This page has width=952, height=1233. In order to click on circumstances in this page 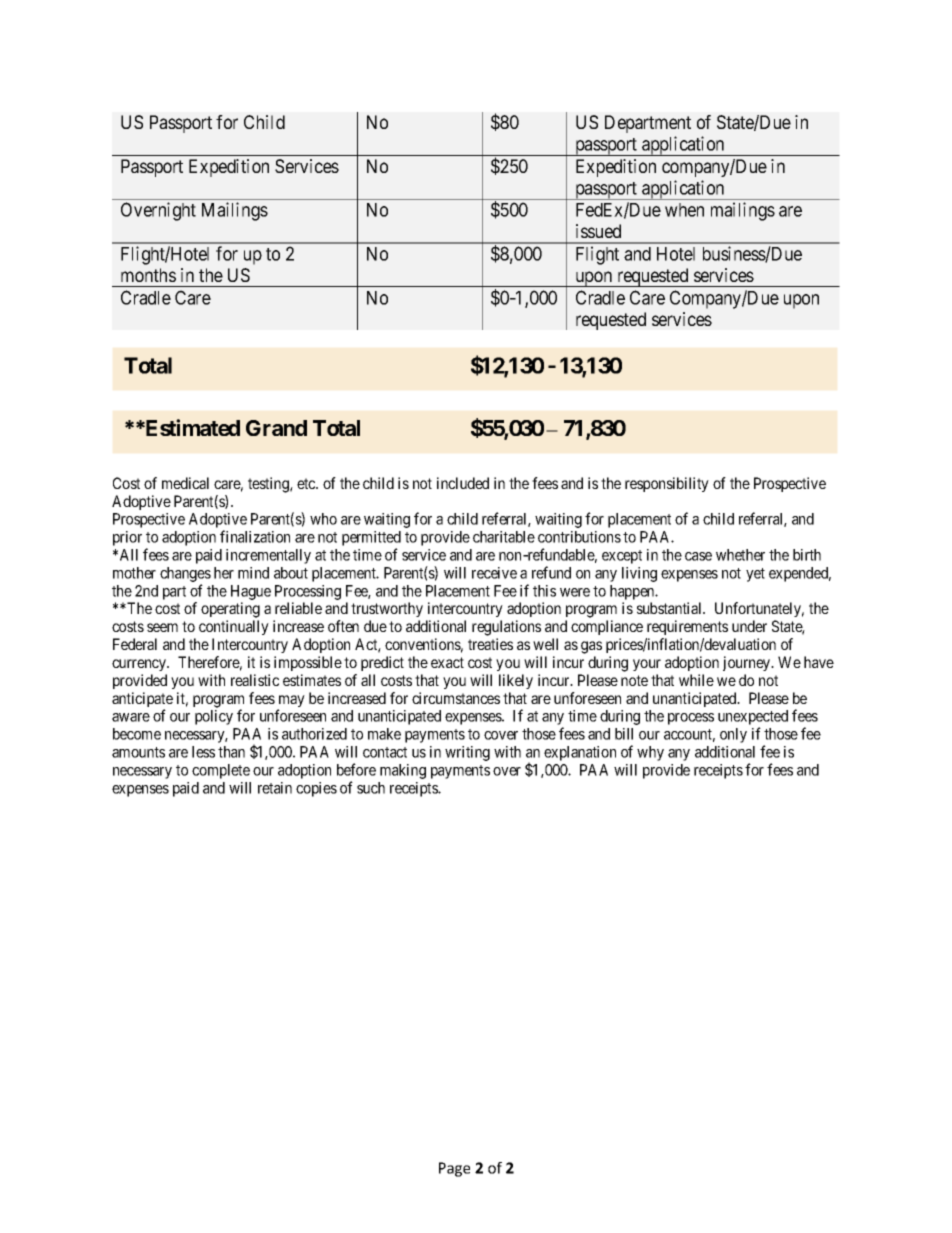, I will do `click(456, 698)`.
